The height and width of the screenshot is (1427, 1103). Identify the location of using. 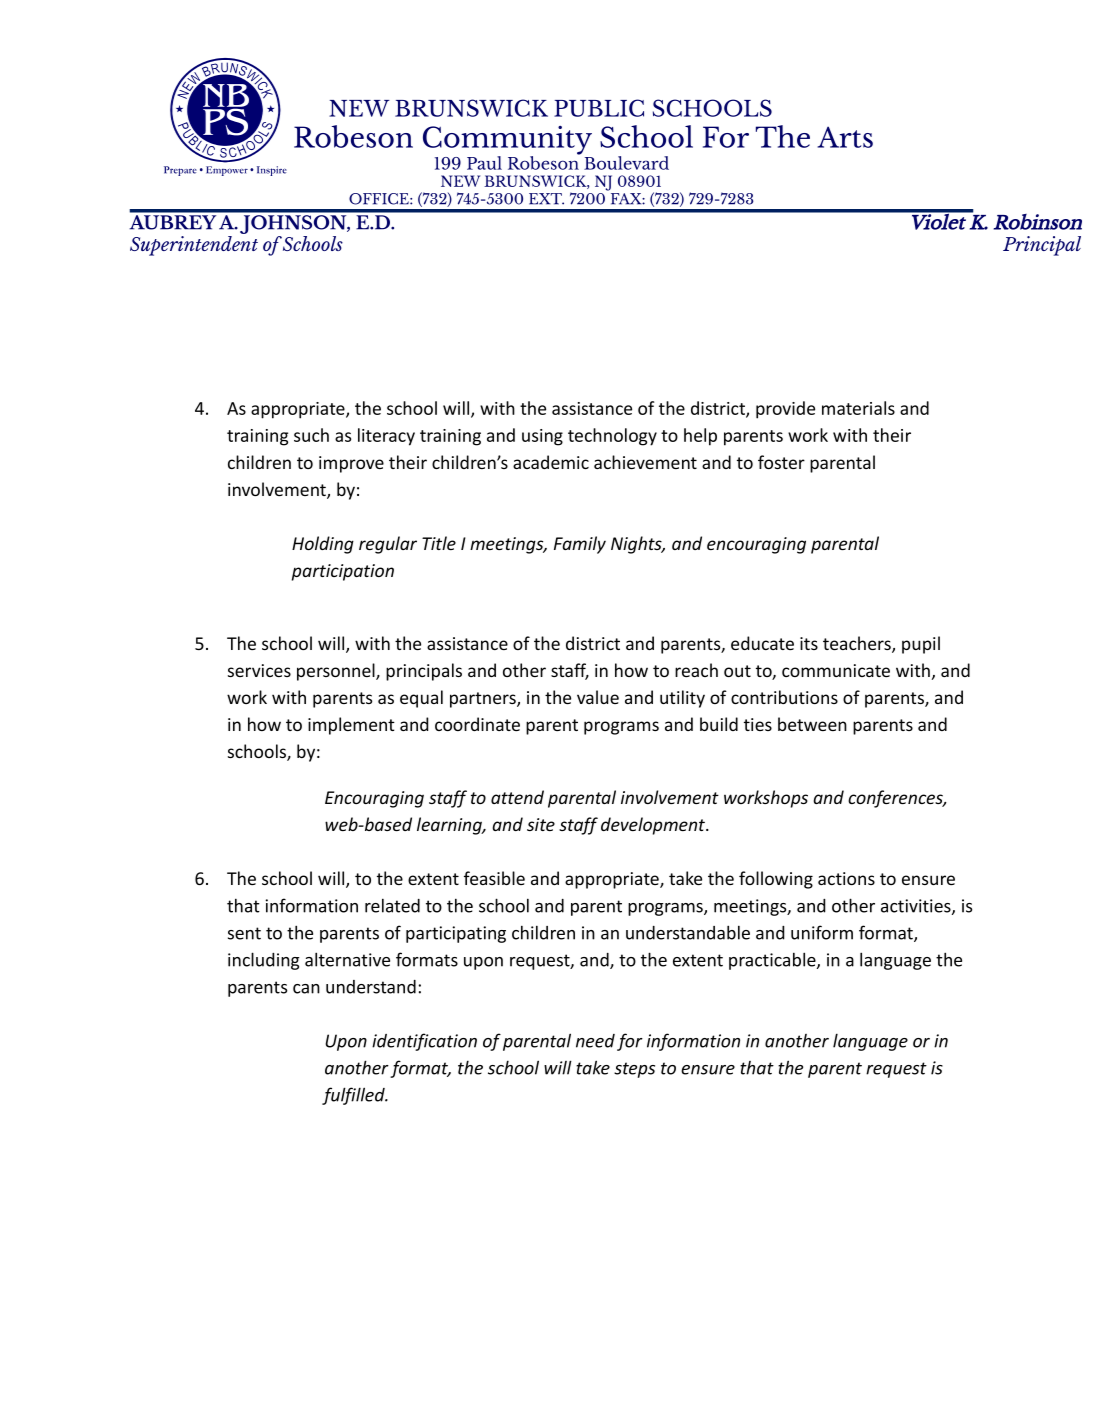
(542, 437).
